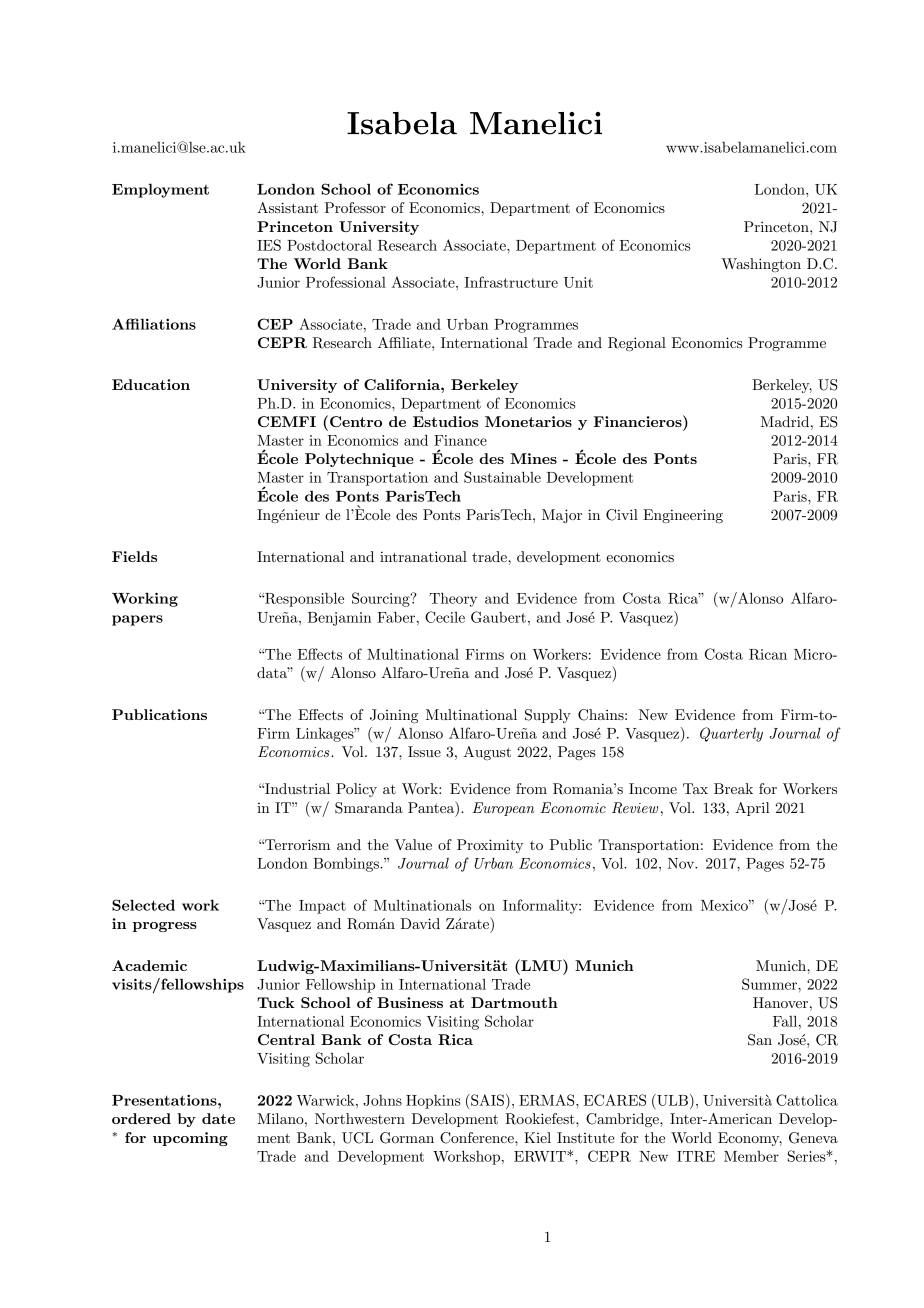  I want to click on Infrastructure, so click(511, 282).
